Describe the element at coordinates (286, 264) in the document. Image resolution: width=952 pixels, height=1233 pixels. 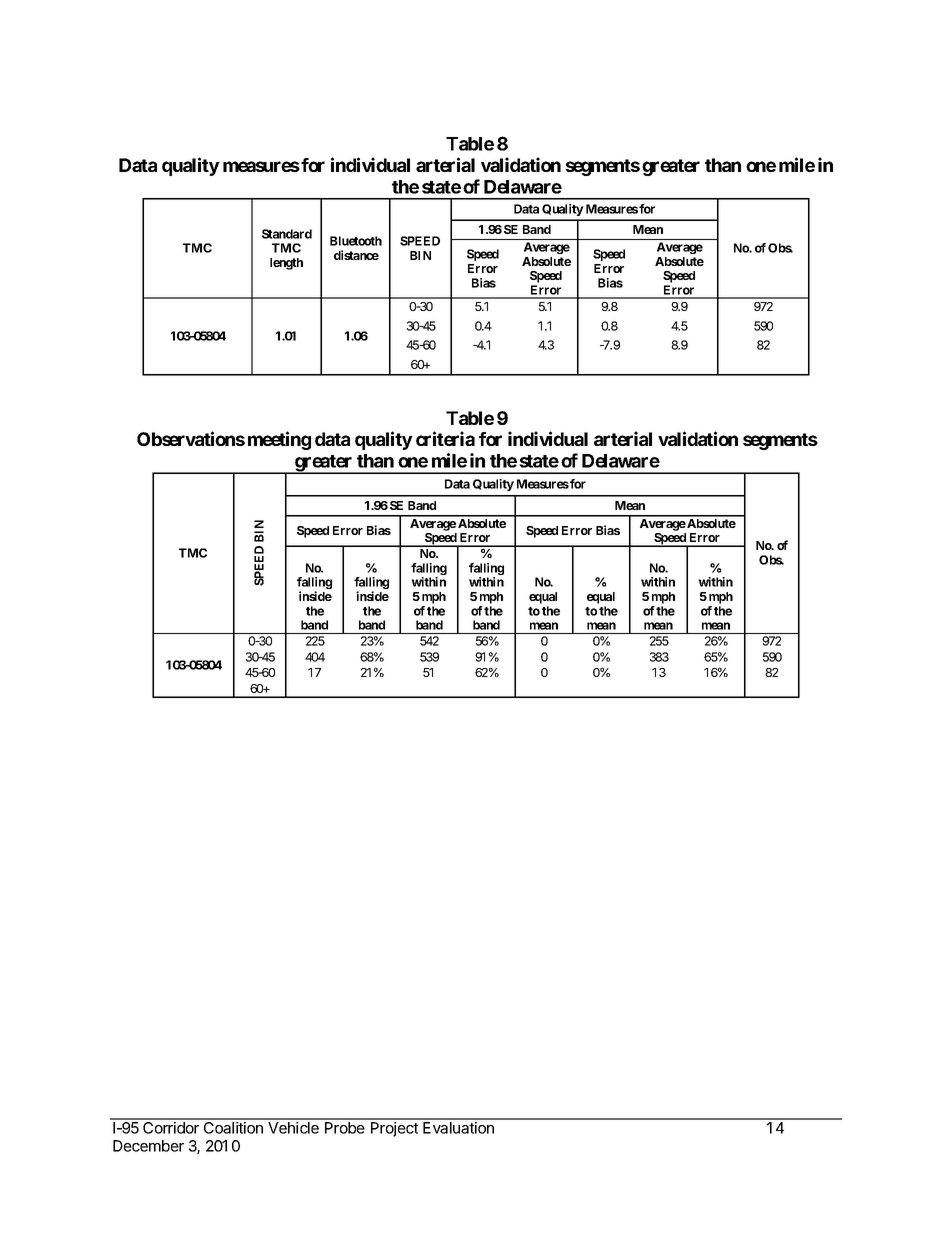
I see `length` at that location.
